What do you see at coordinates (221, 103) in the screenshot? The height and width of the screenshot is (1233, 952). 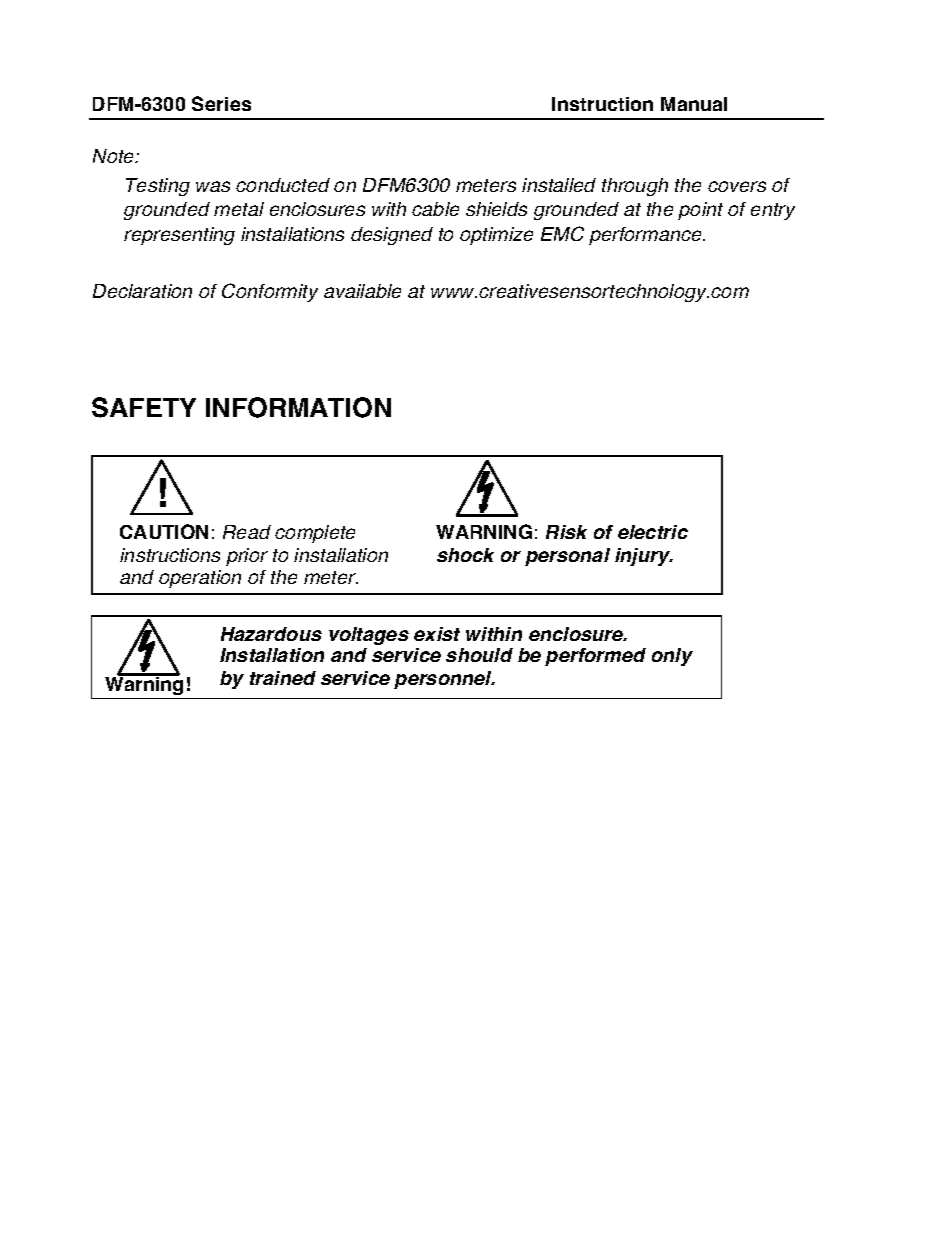 I see `Series` at bounding box center [221, 103].
